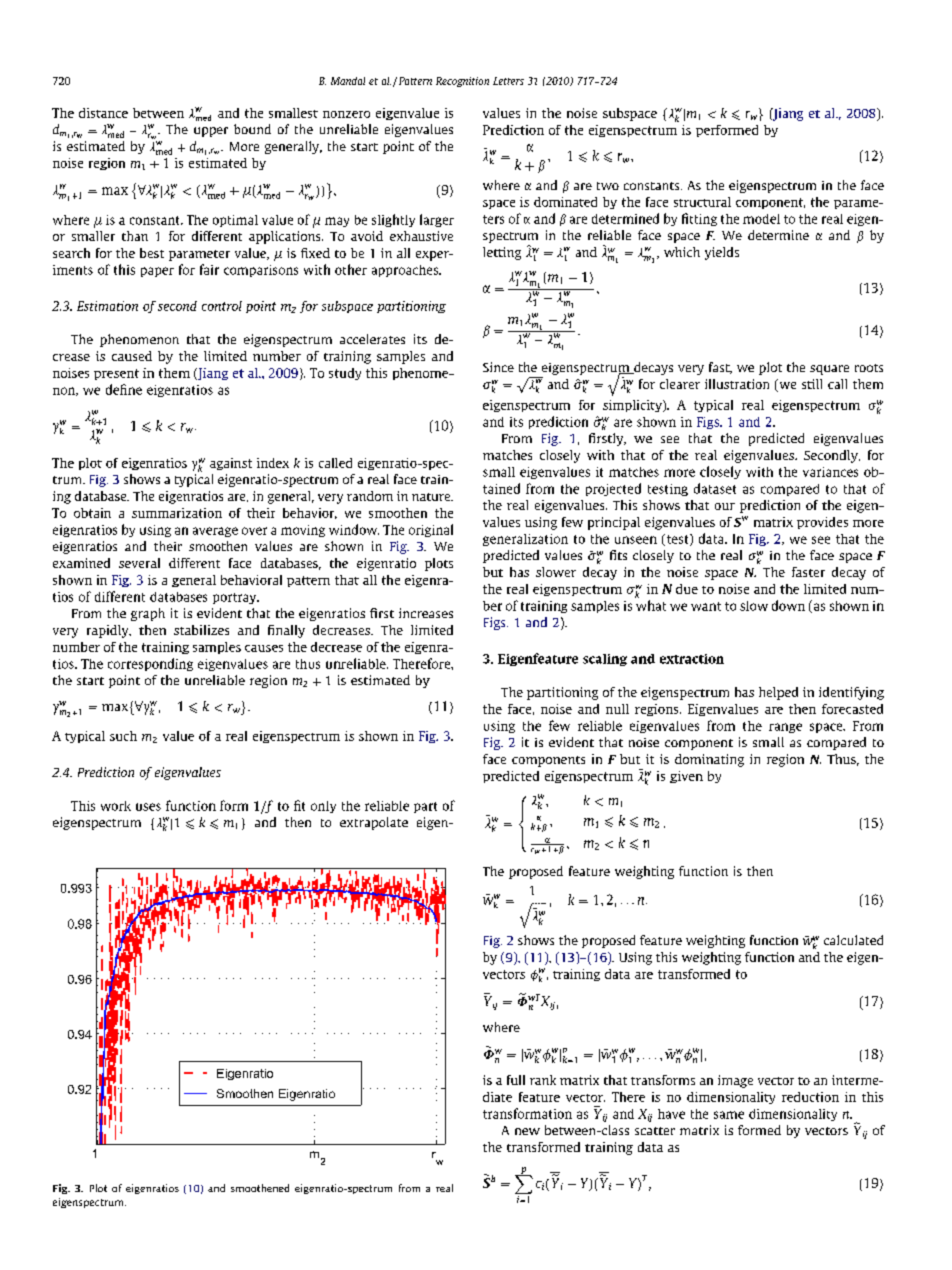 This screenshot has height=1270, width=952. I want to click on work, so click(116, 806).
